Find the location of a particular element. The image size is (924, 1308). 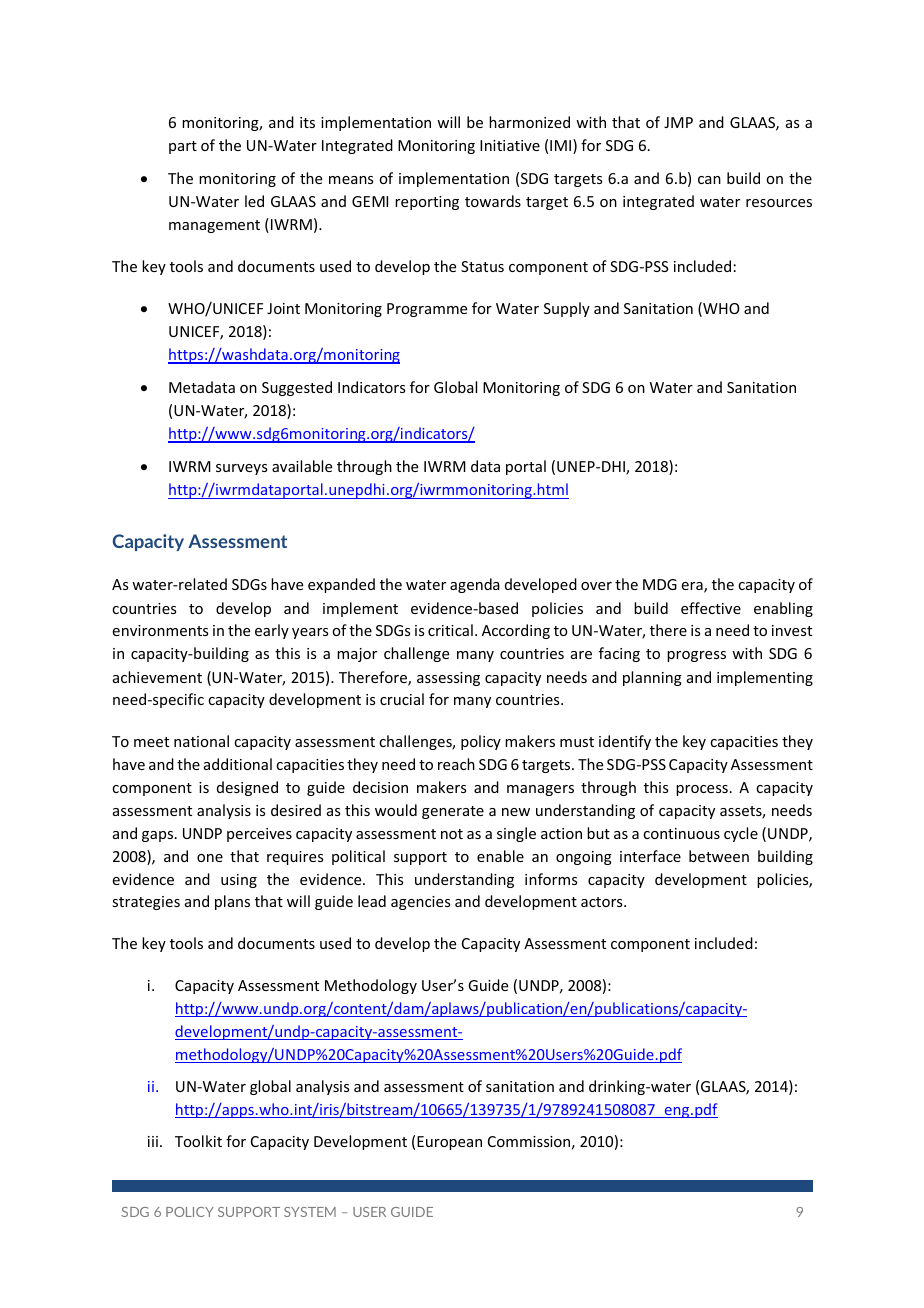

assessing is located at coordinates (448, 679).
